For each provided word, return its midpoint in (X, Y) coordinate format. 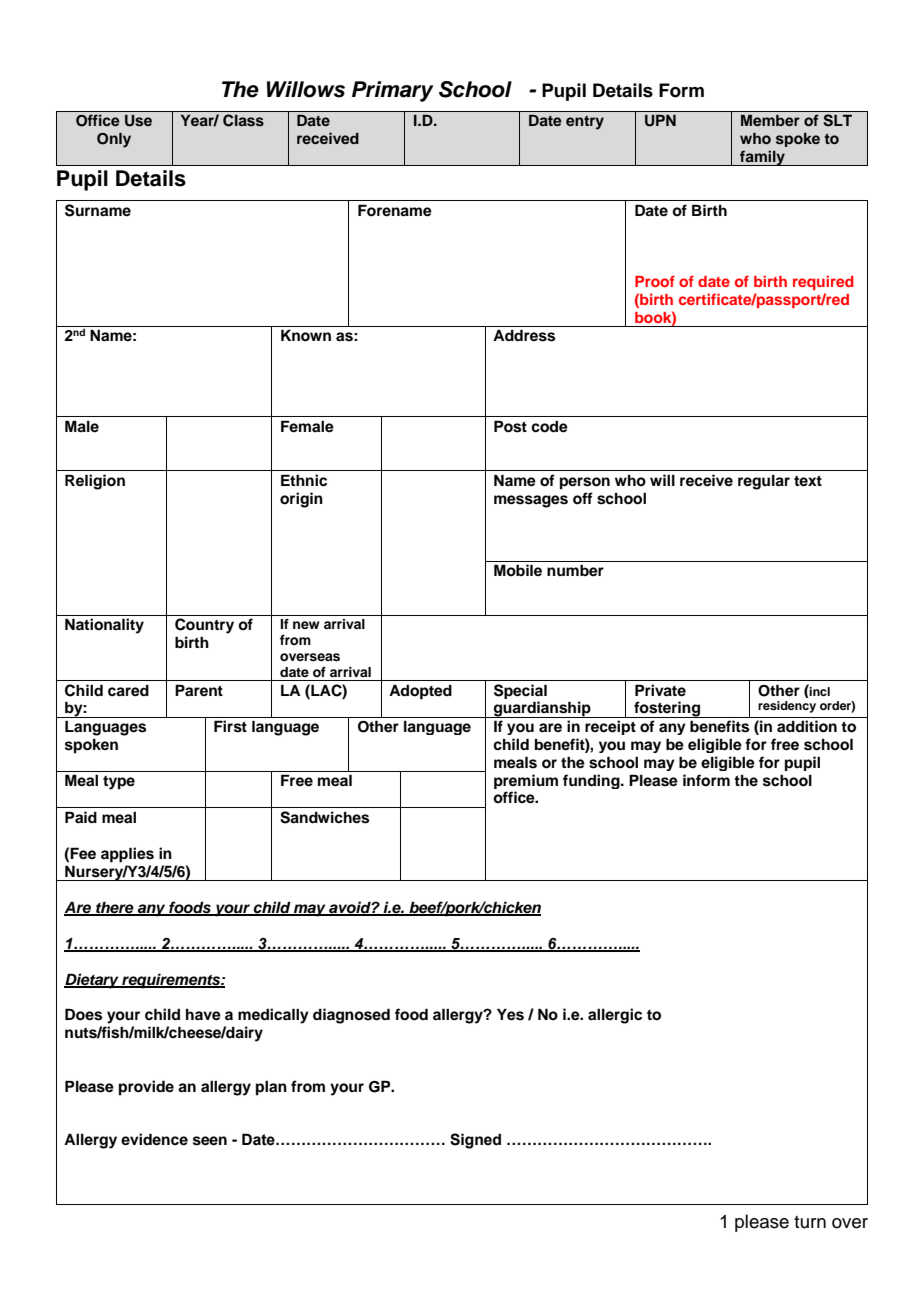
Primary (393, 91)
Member (770, 120)
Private (660, 690)
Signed (475, 1141)
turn (810, 1222)
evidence (154, 1139)
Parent (199, 690)
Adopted (420, 692)
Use (138, 121)
